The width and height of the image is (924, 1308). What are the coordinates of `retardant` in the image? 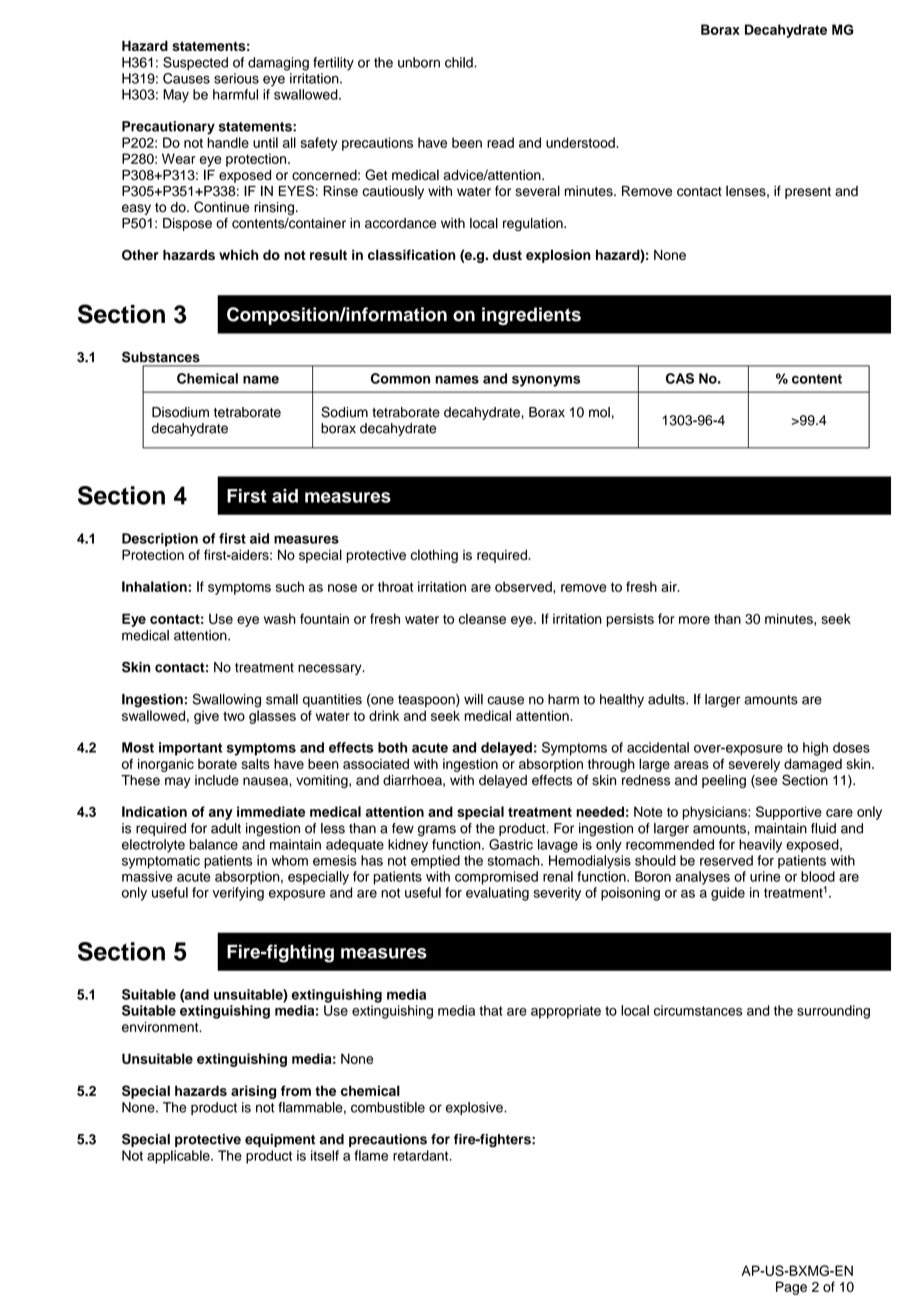 It's located at (422, 1155).
